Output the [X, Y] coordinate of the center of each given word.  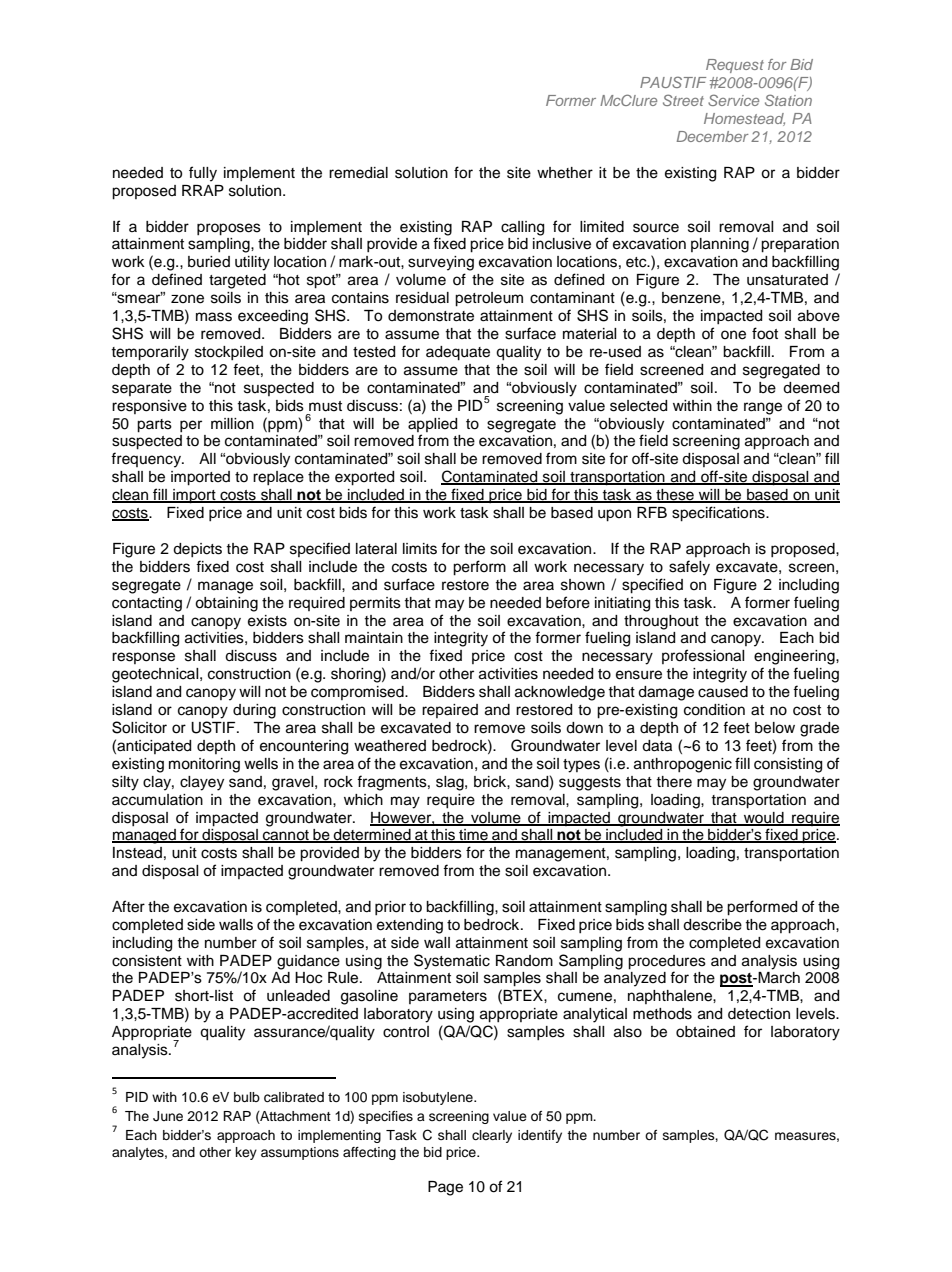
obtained [705, 1032]
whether [565, 173]
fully [203, 174]
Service [733, 100]
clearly [492, 1136]
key [246, 1153]
